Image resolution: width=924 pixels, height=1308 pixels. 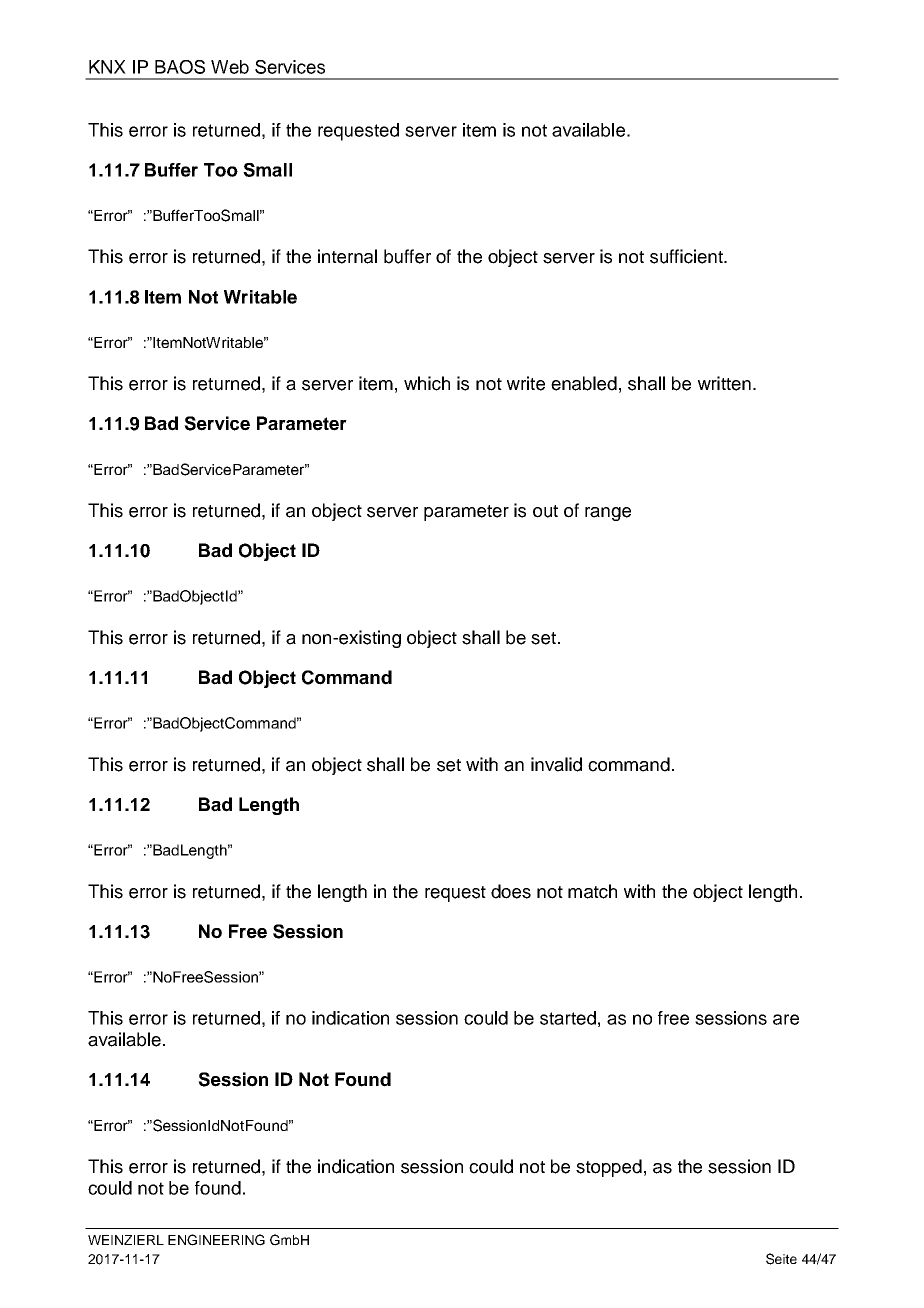 What do you see at coordinates (526, 383) in the screenshot?
I see `write` at bounding box center [526, 383].
